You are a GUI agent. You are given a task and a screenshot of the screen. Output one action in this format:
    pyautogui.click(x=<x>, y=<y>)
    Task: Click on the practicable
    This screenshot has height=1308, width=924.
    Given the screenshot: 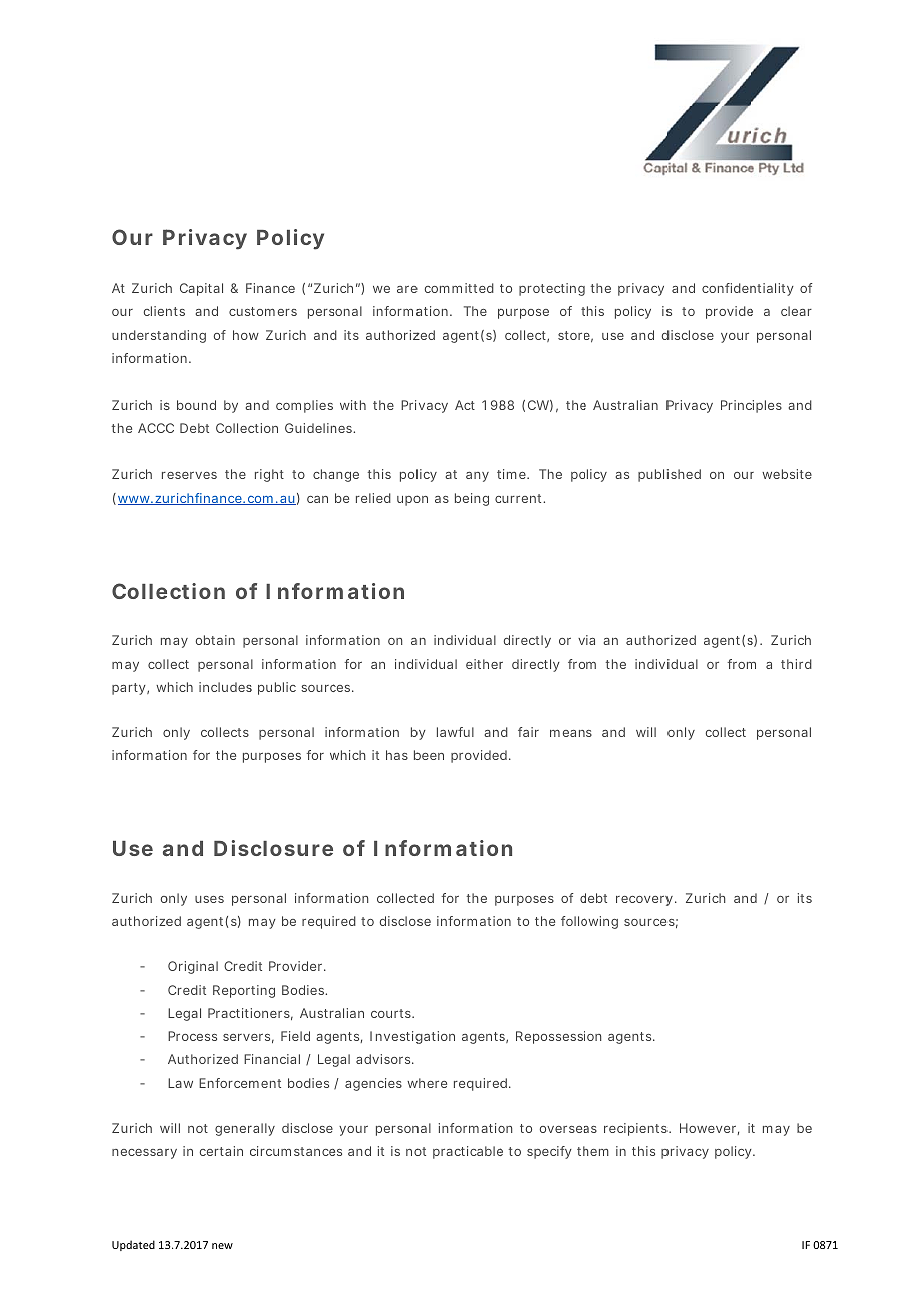 What is the action you would take?
    pyautogui.click(x=468, y=1152)
